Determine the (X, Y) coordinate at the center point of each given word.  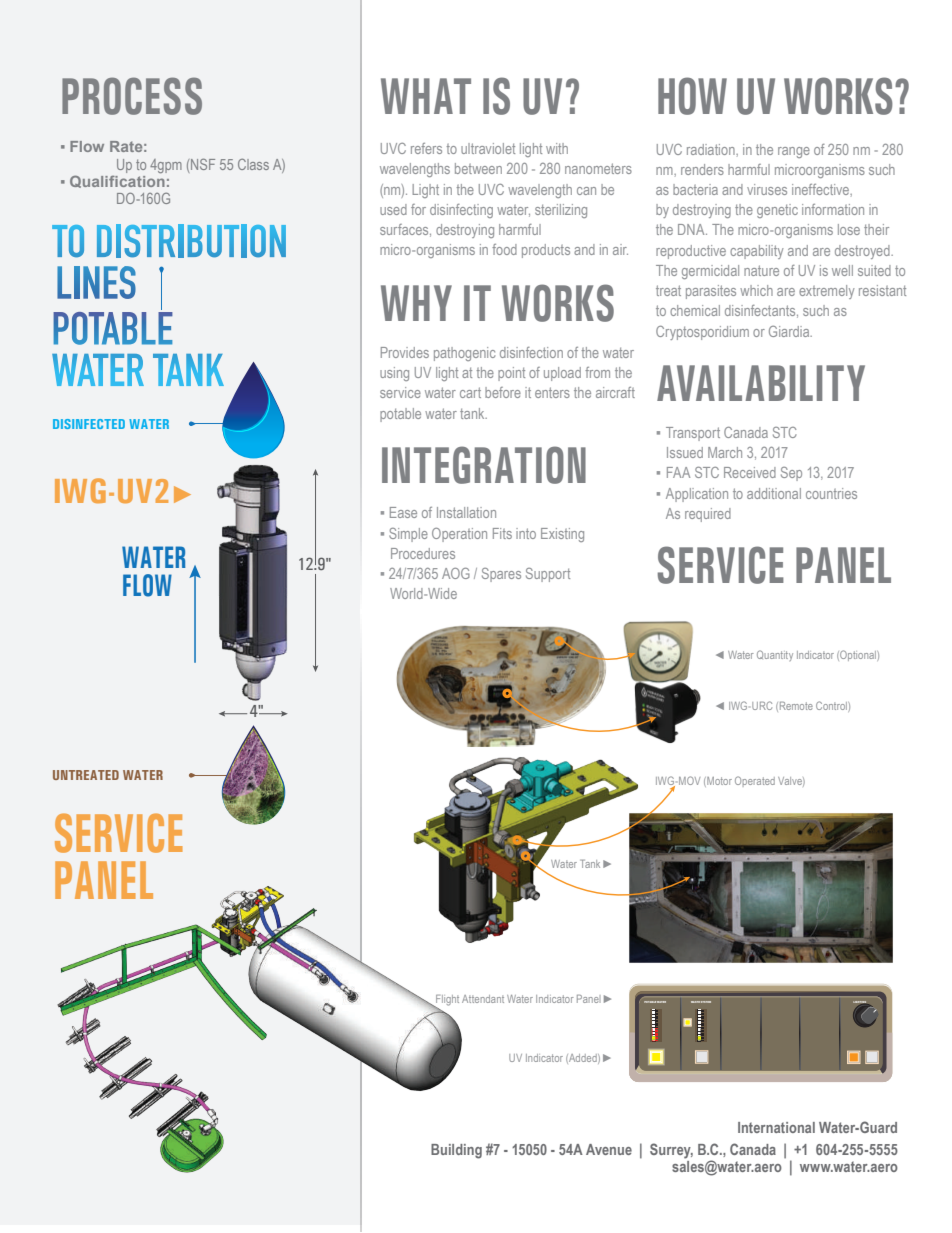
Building (456, 1151)
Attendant (483, 999)
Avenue (609, 1149)
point (511, 374)
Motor (718, 782)
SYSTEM (706, 1002)
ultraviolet (488, 148)
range (794, 152)
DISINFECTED (89, 424)
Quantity (775, 655)
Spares (501, 575)
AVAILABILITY (761, 383)
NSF (203, 164)
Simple (408, 535)
